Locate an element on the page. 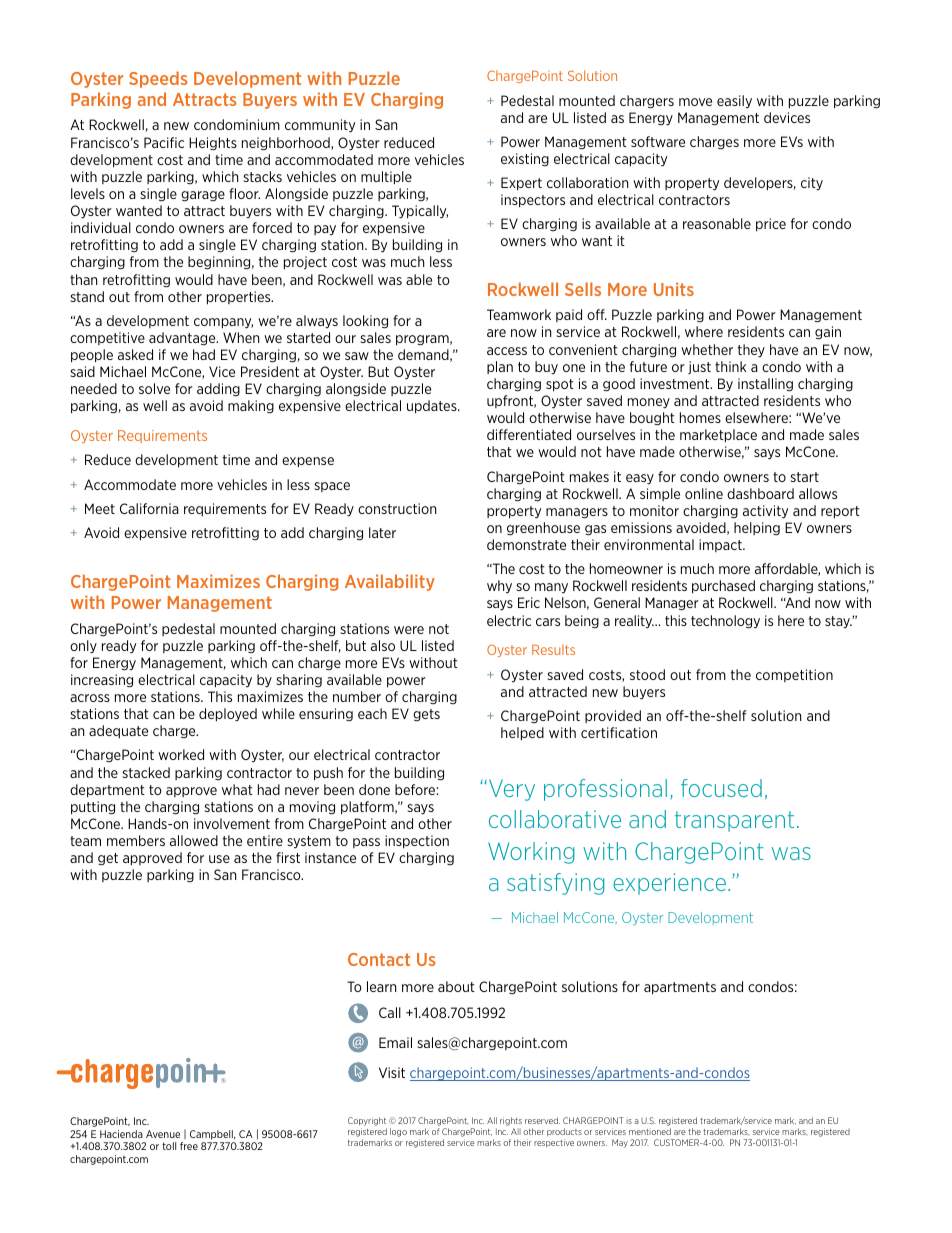  mentioned is located at coordinates (650, 1131).
